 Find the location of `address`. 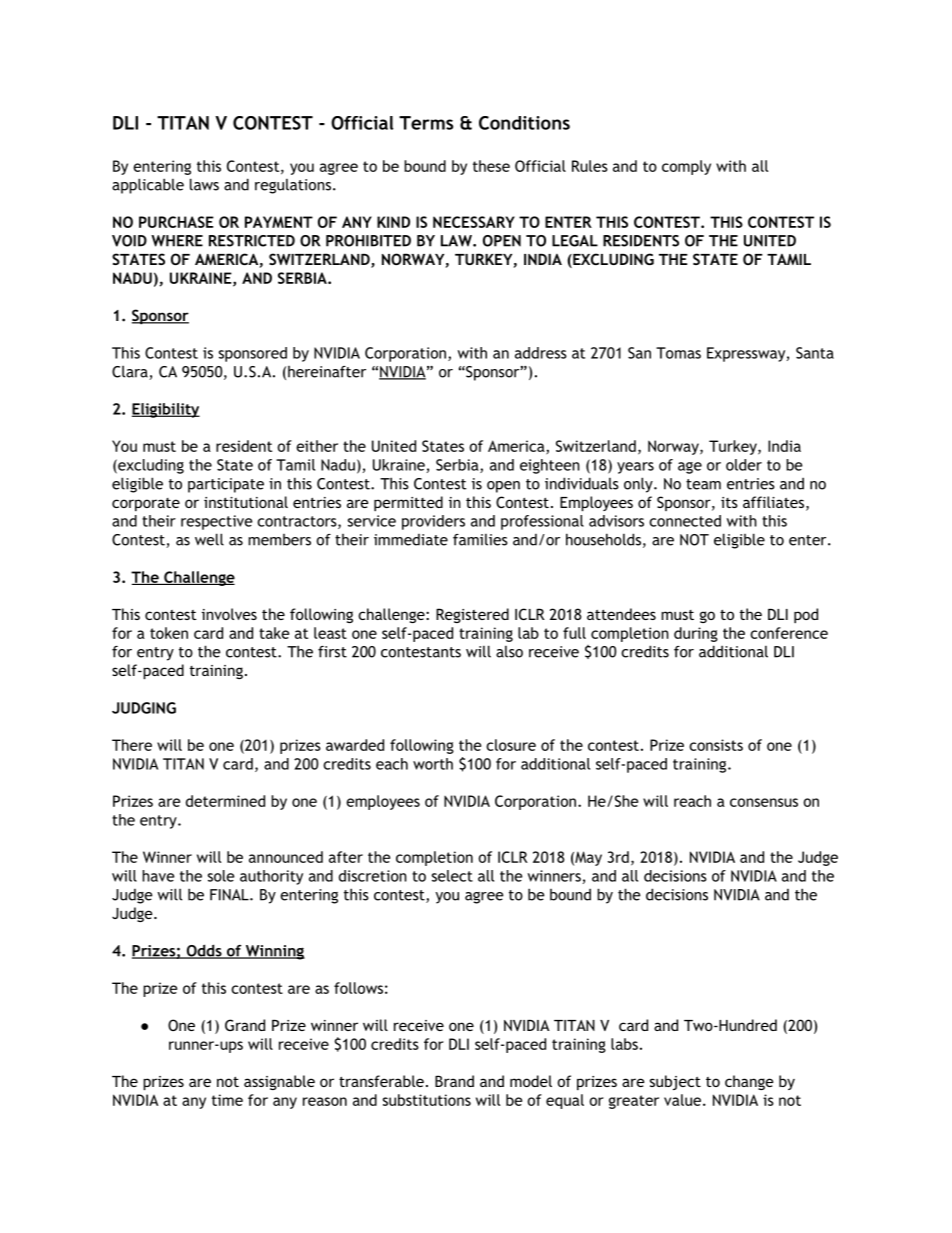

address is located at coordinates (541, 353).
